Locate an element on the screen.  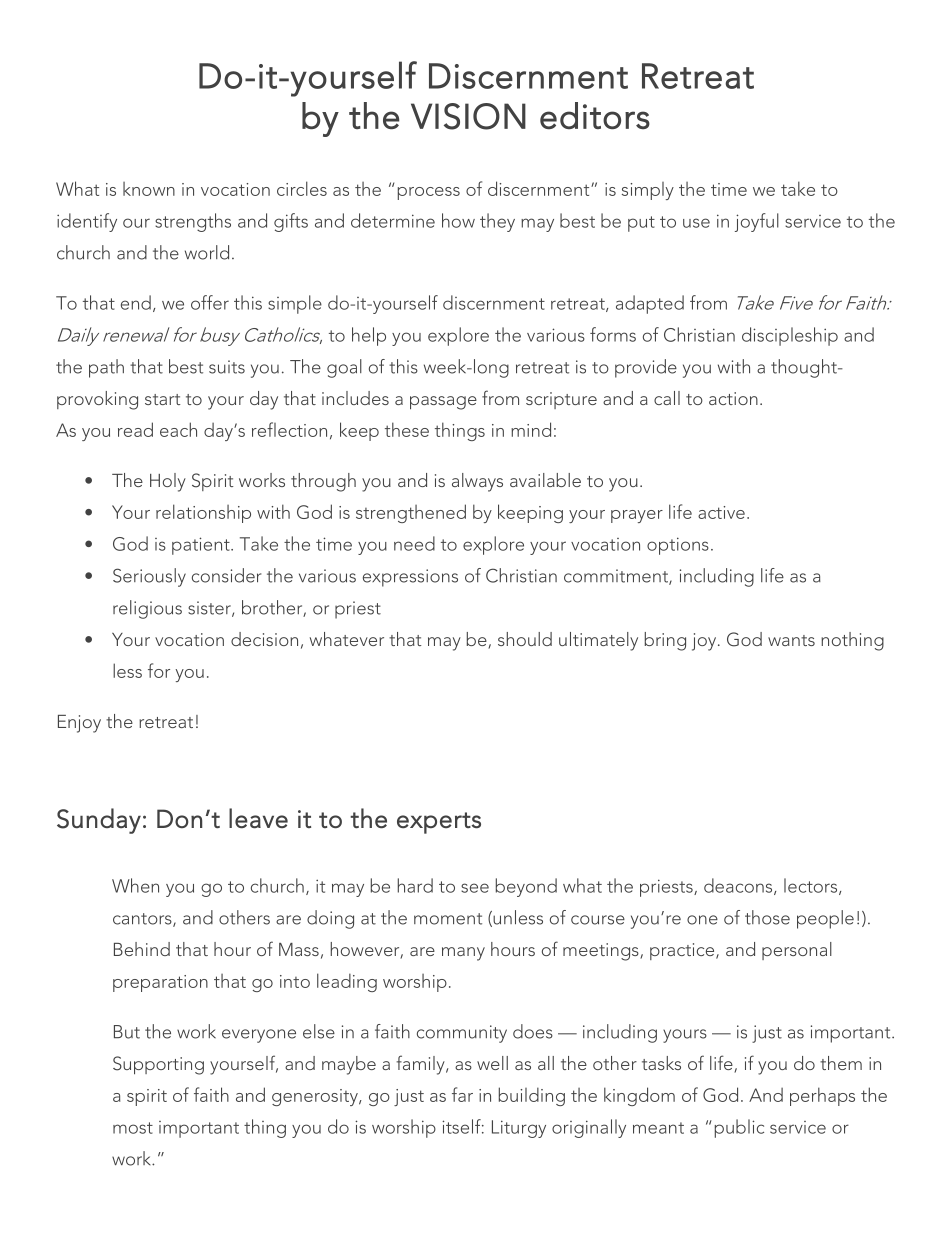
moment is located at coordinates (448, 919).
